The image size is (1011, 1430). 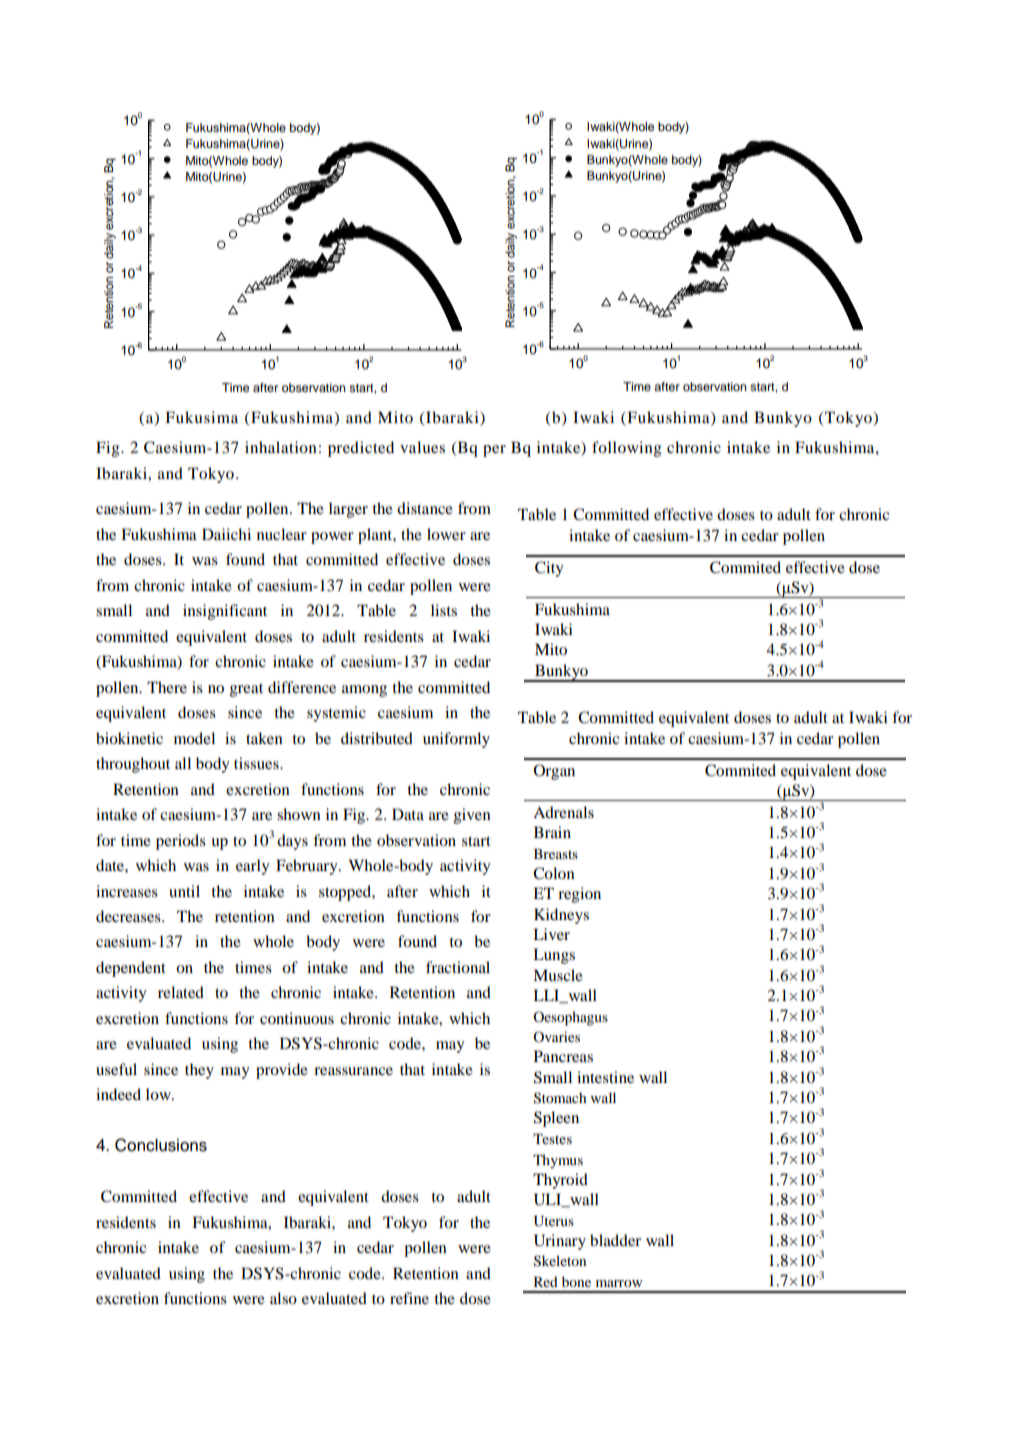 What do you see at coordinates (283, 1298) in the image?
I see `also` at bounding box center [283, 1298].
